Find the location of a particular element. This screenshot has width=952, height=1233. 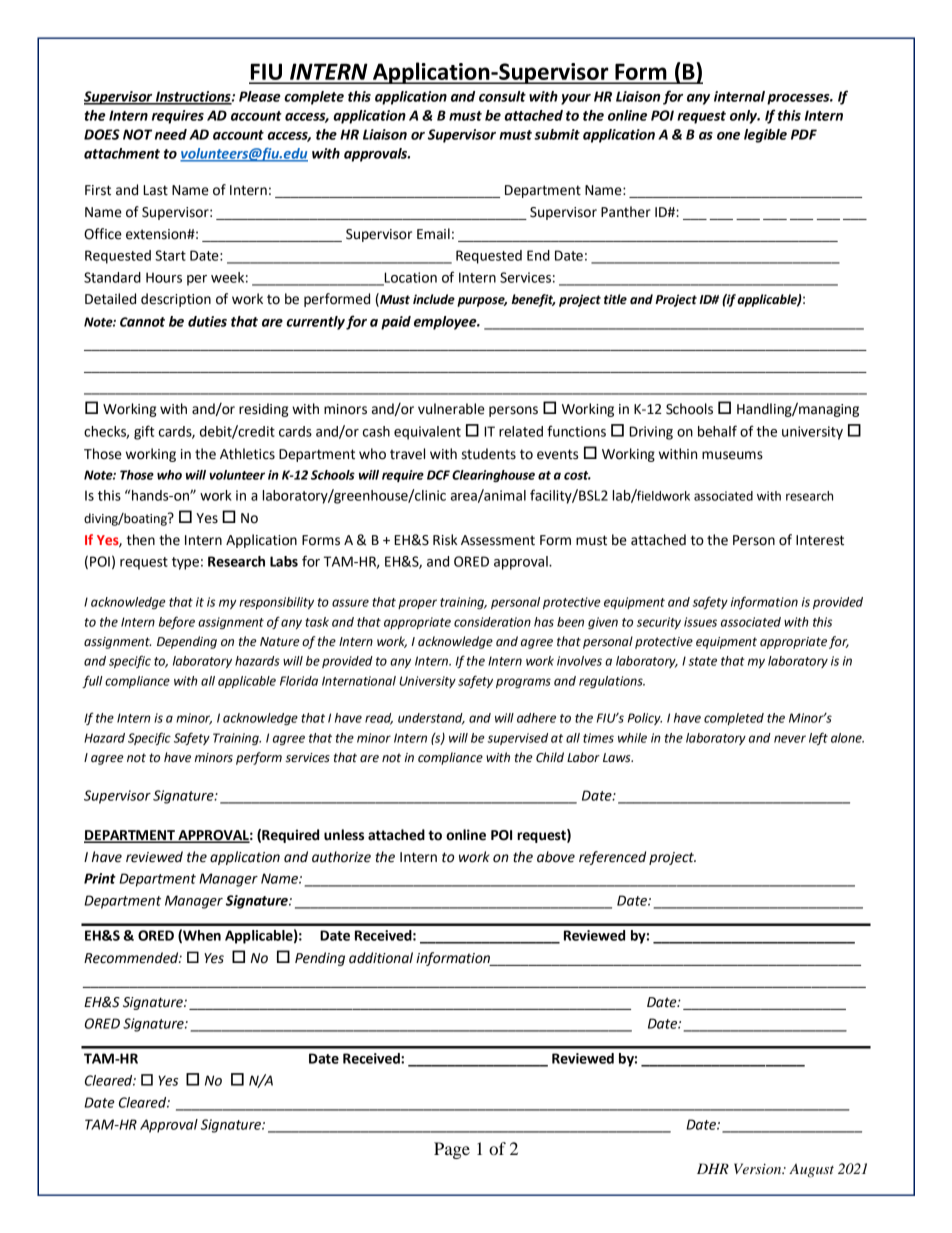

additional is located at coordinates (381, 958).
